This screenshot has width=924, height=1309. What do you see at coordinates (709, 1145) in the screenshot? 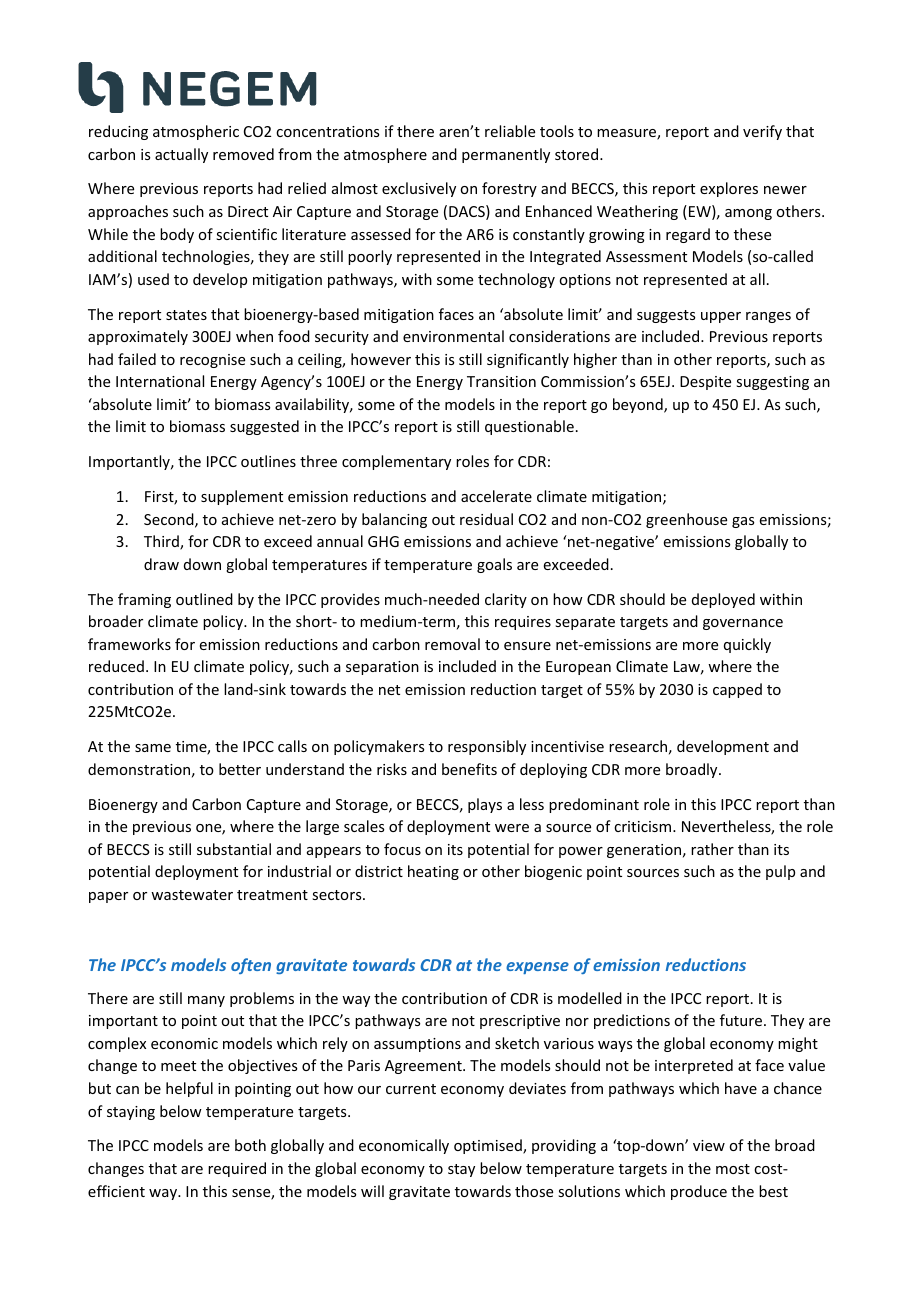
I see `view` at bounding box center [709, 1145].
